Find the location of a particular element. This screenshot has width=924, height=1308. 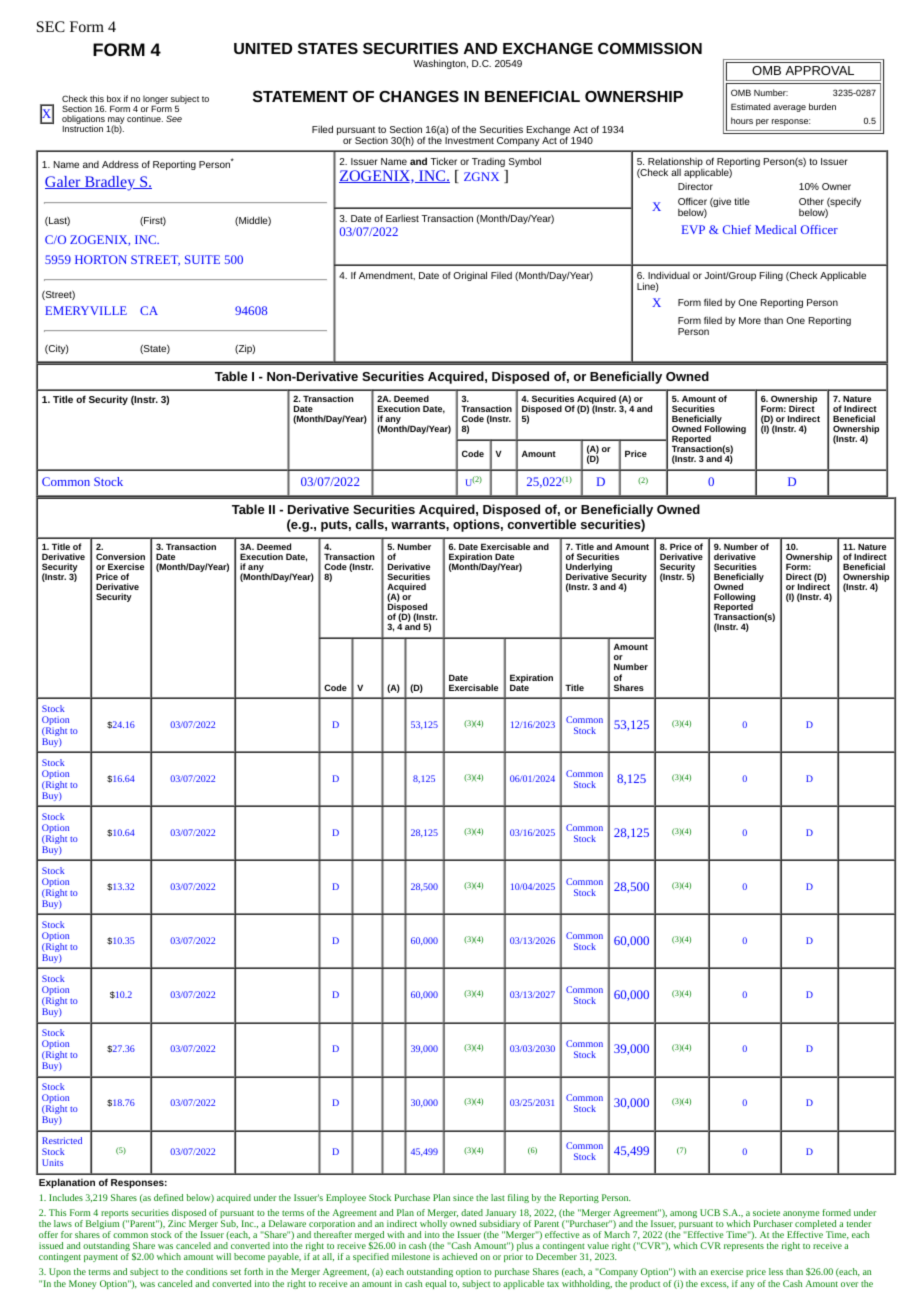

More is located at coordinates (750, 320).
